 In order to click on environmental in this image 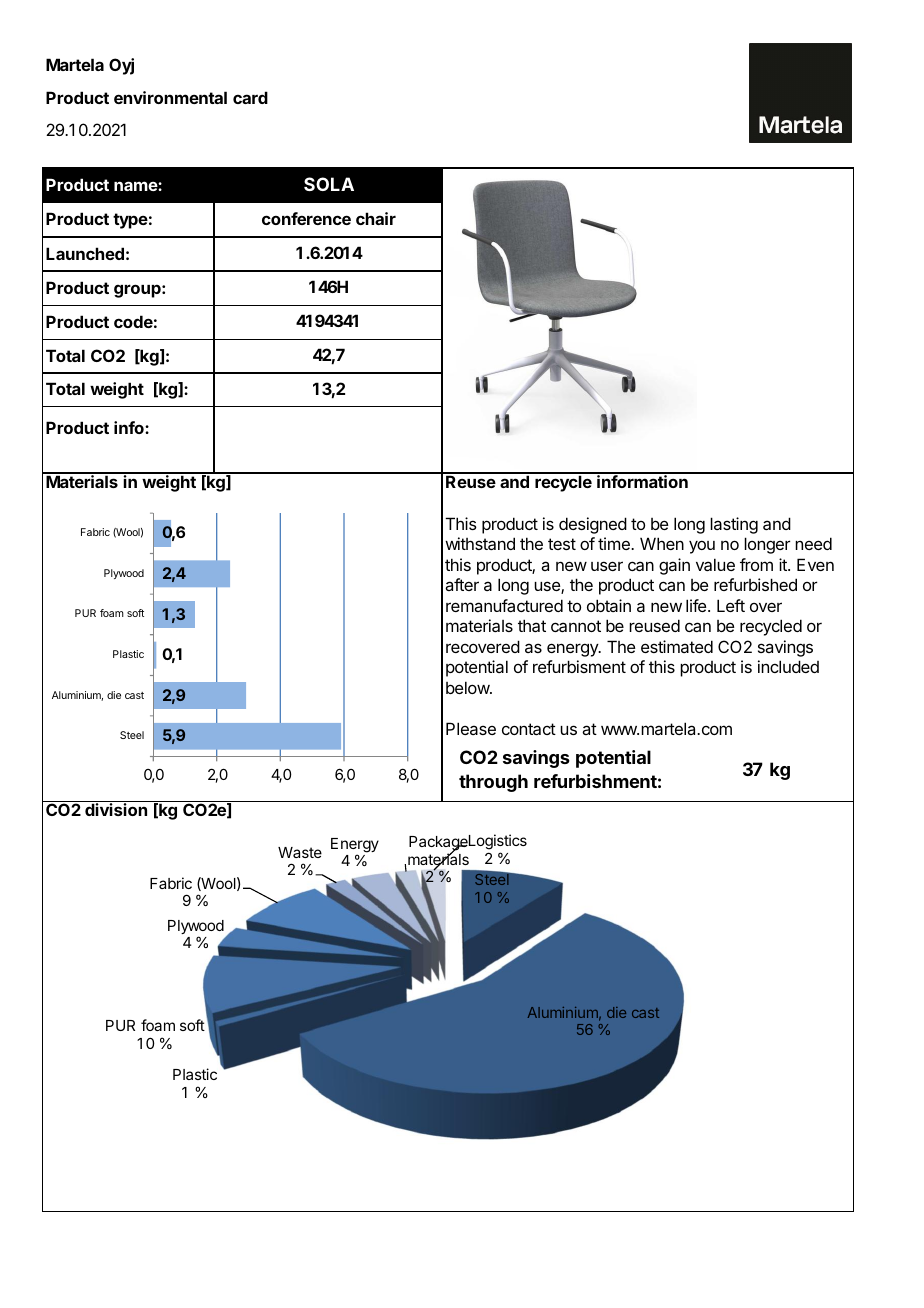, I will do `click(170, 97)`.
